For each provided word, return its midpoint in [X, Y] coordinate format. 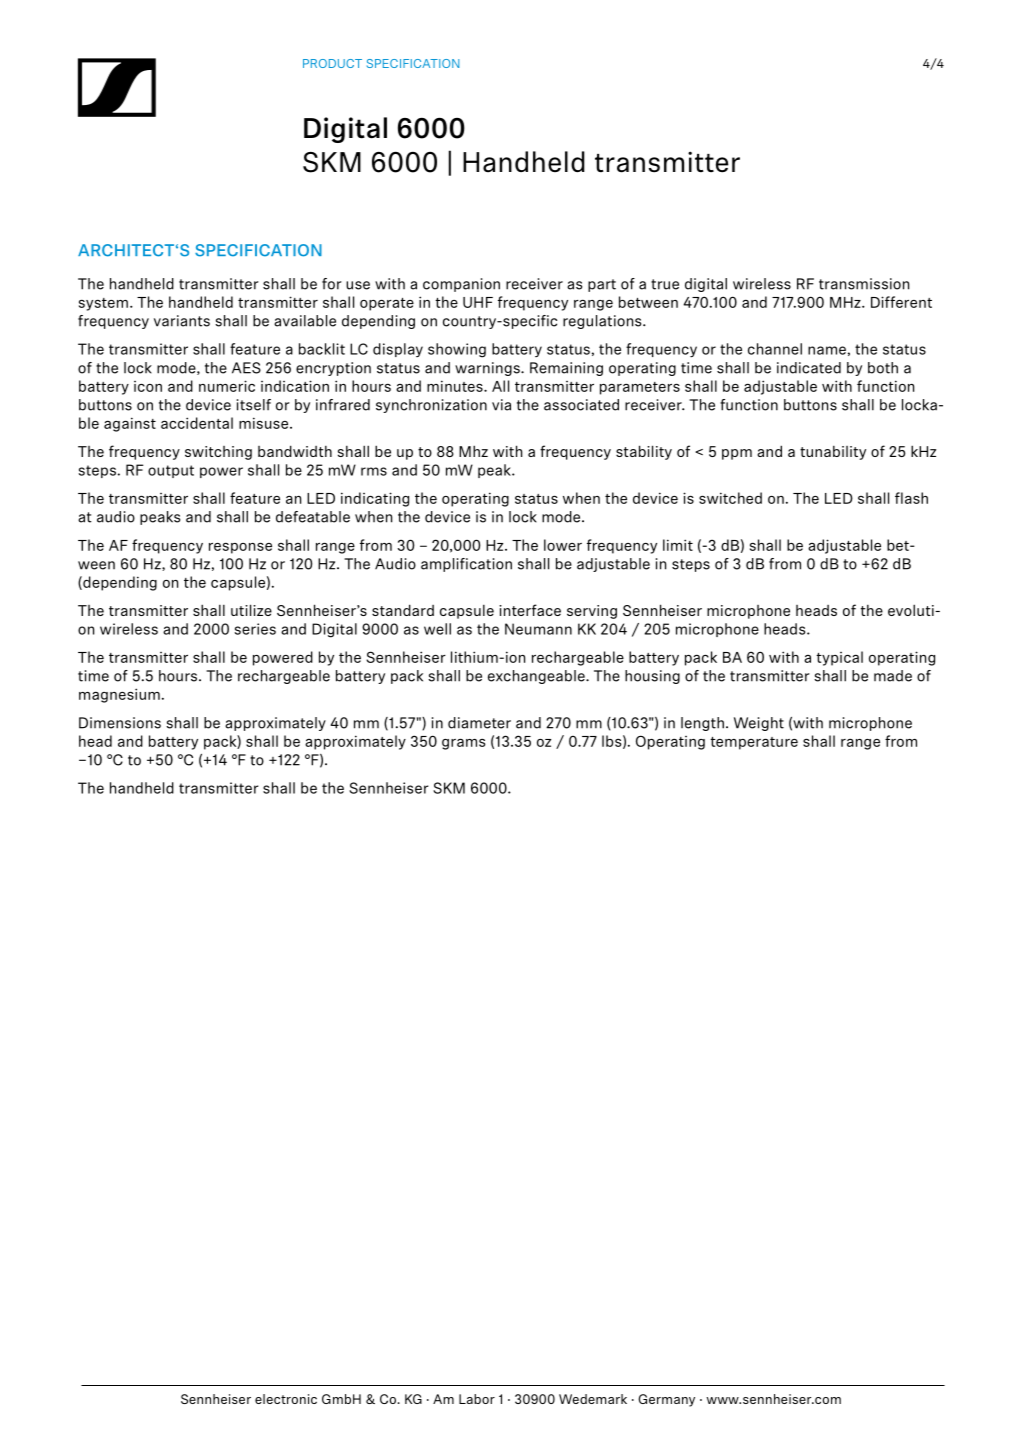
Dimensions [120, 723]
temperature [754, 743]
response [240, 548]
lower [563, 545]
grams [463, 744]
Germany [666, 1400]
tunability [833, 453]
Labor [477, 1399]
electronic [286, 1399]
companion [461, 285]
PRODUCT [332, 63]
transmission [864, 284]
